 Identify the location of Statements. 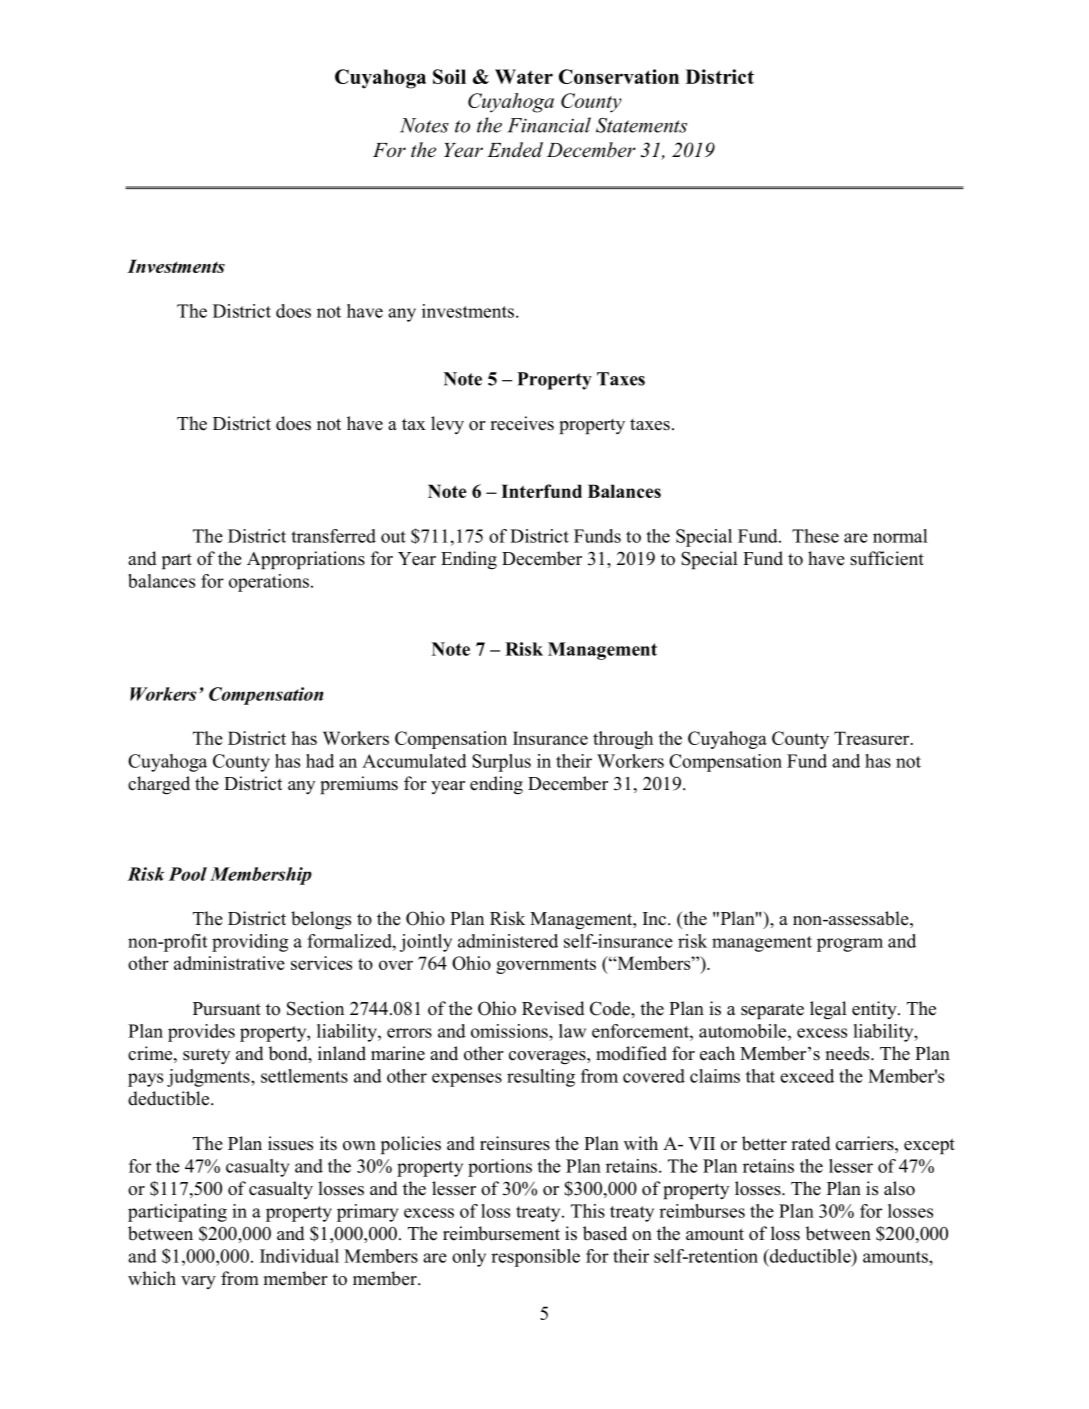
(641, 125).
